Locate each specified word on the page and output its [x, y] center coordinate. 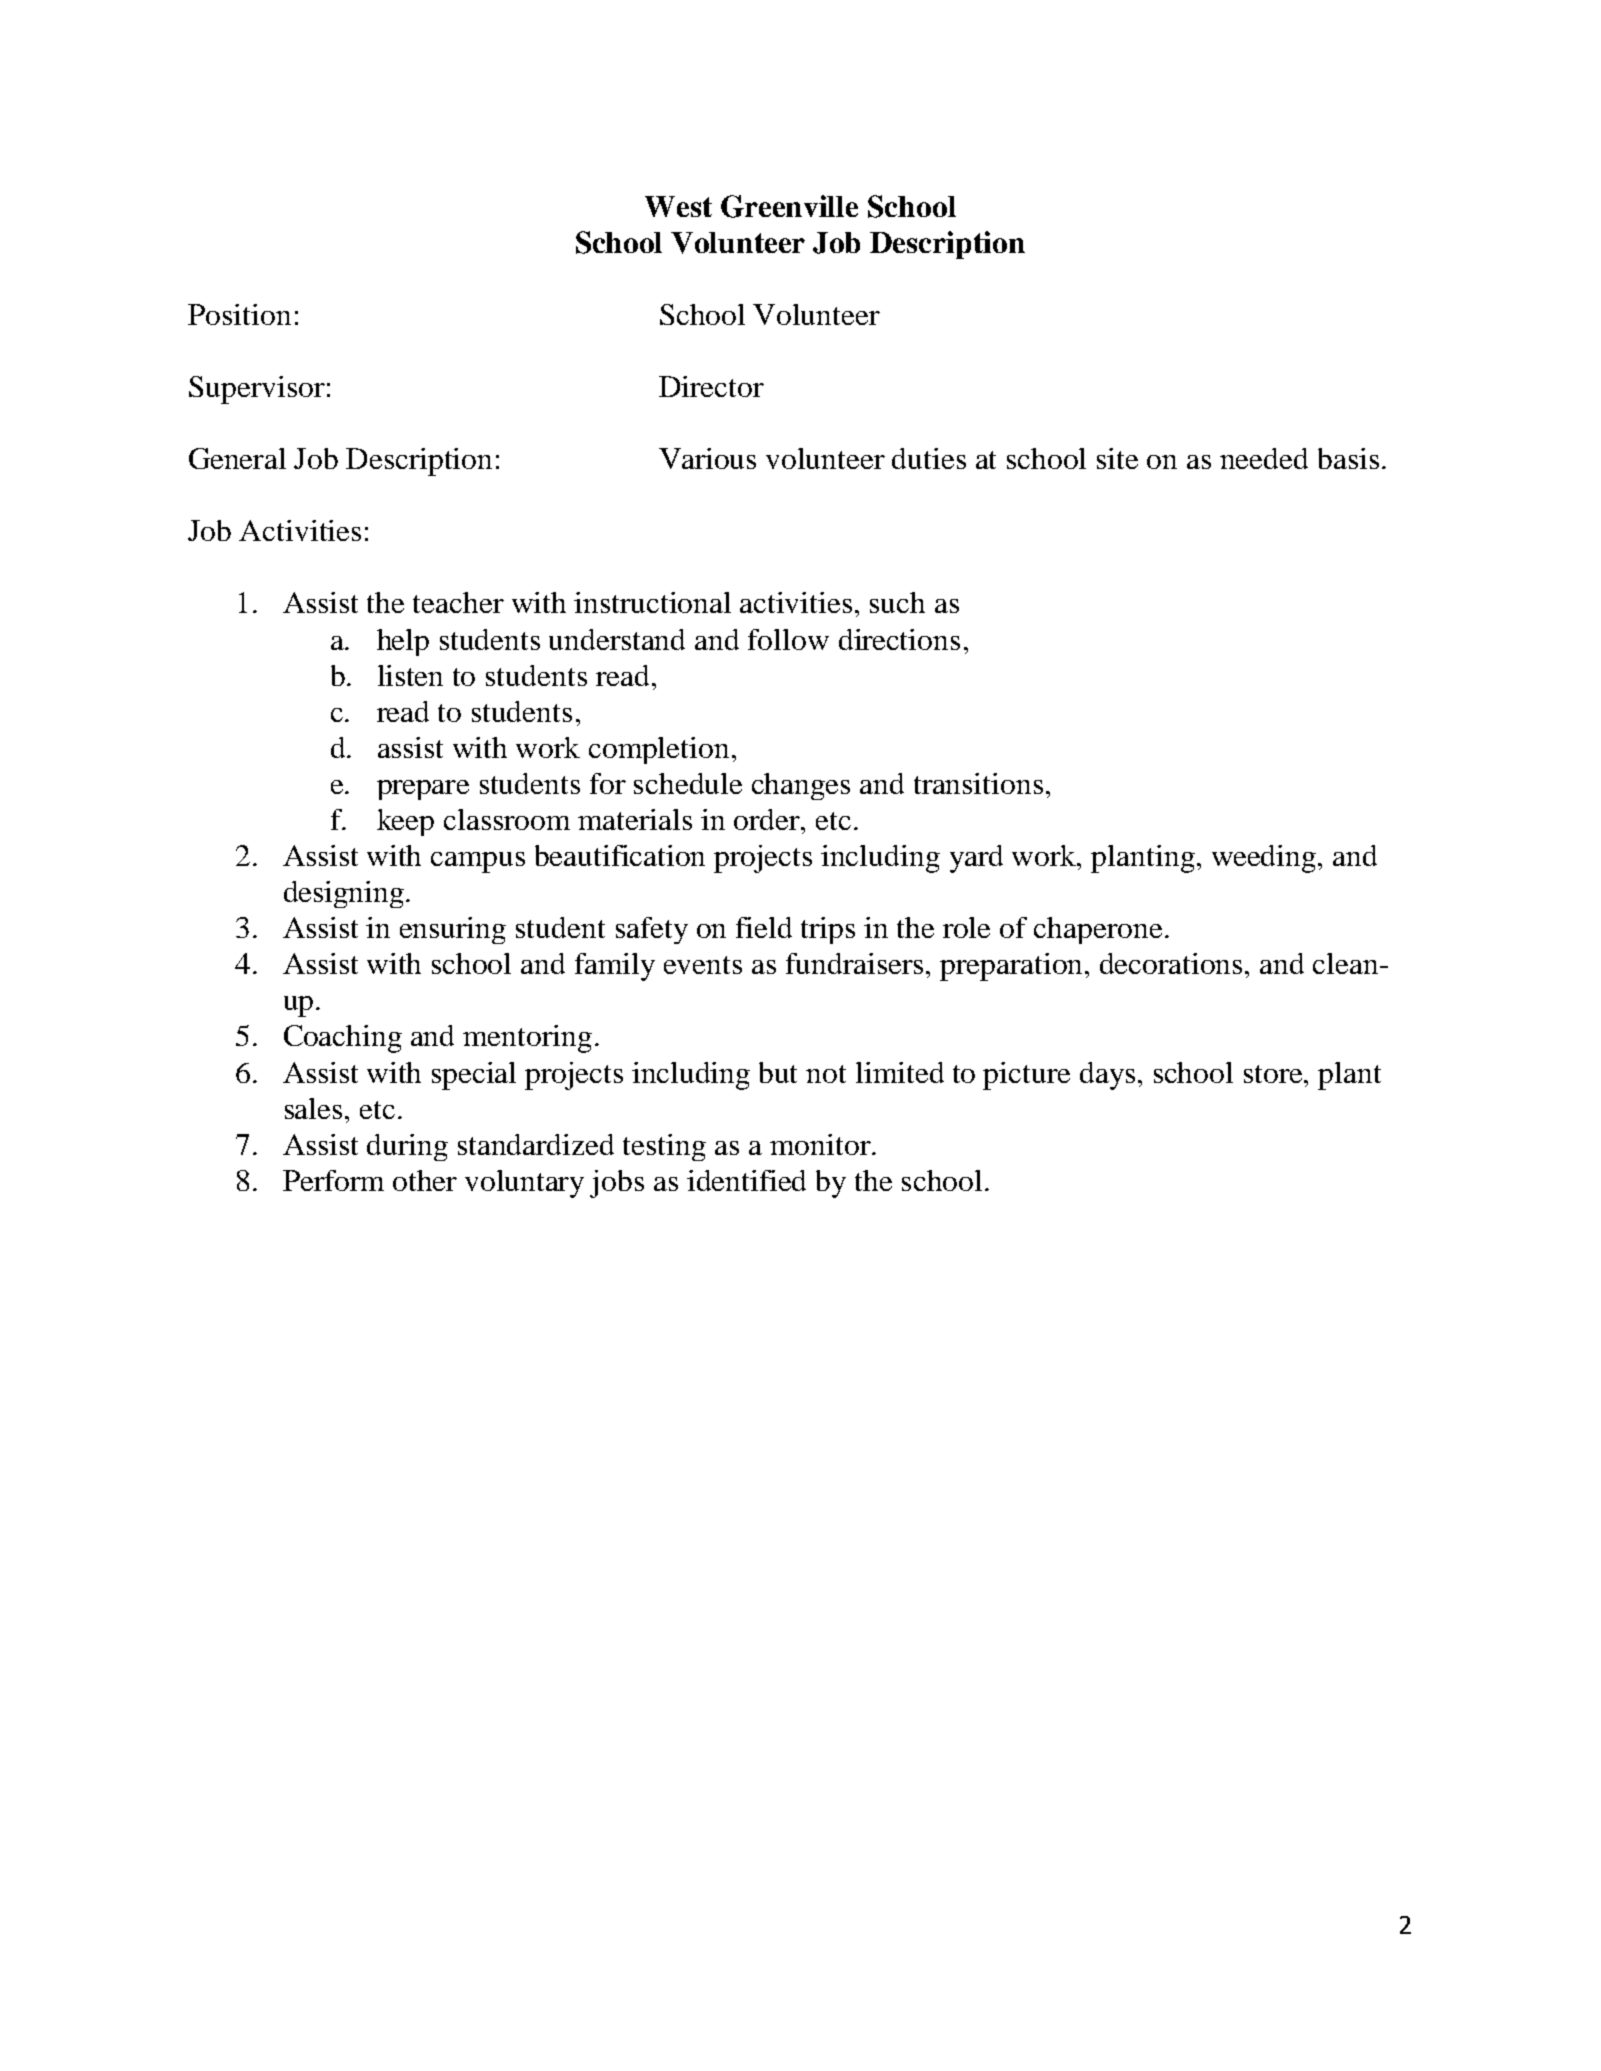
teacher [458, 602]
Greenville [789, 206]
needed [1264, 458]
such [897, 602]
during [407, 1147]
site [1117, 458]
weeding [1265, 859]
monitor [821, 1144]
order [768, 819]
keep [405, 822]
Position [239, 314]
